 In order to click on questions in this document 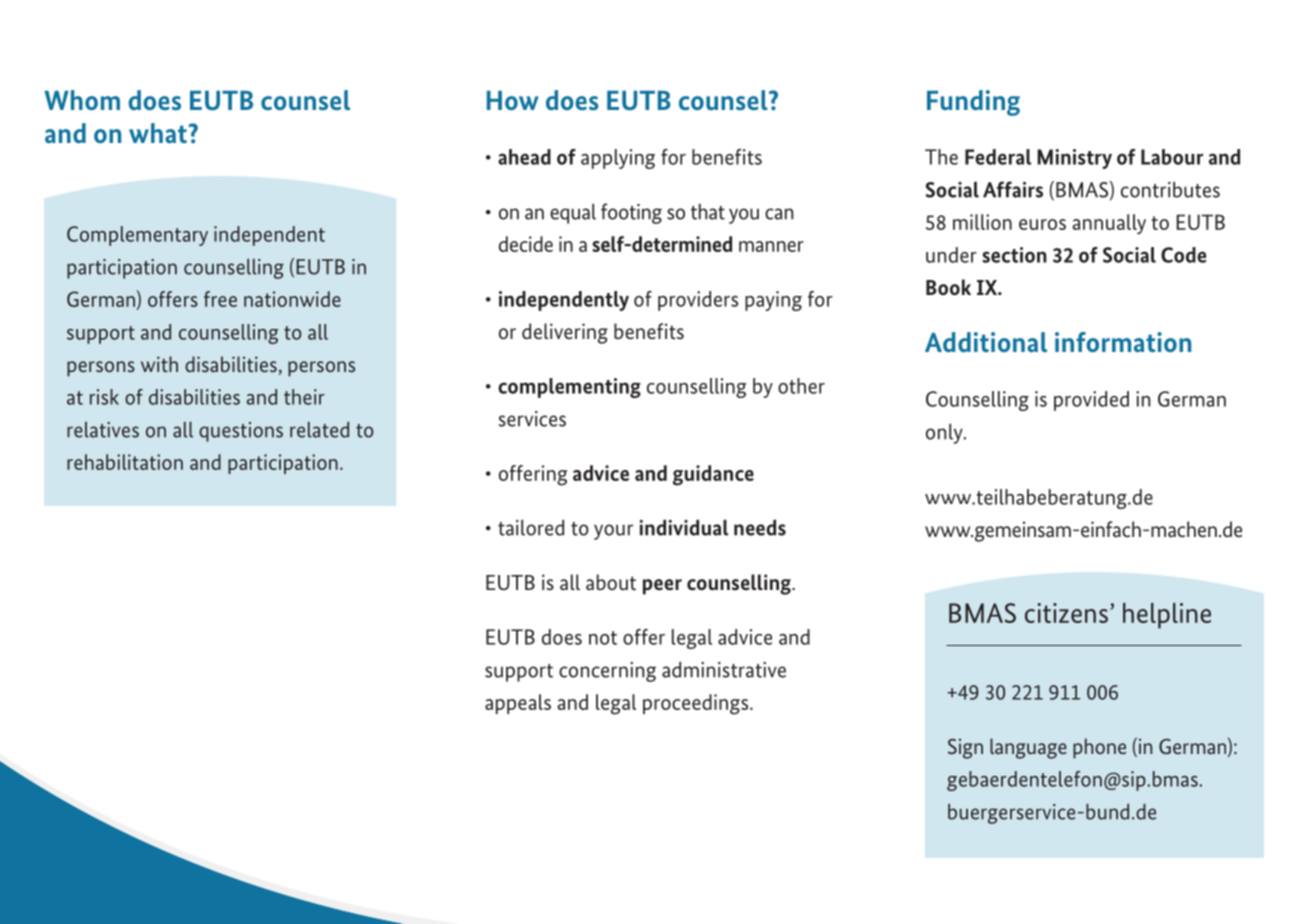, I will do `click(241, 432)`.
